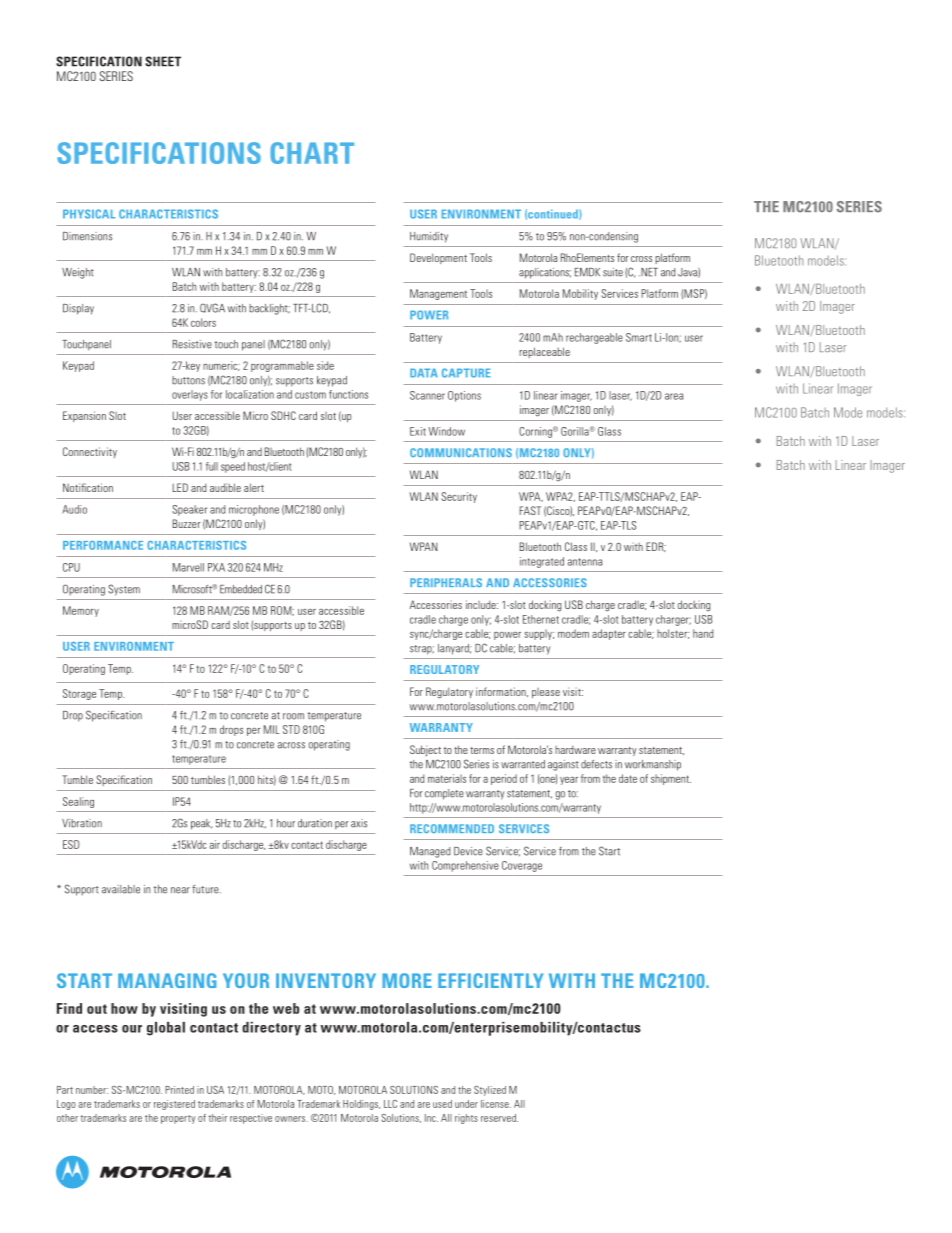  I want to click on Resistive, so click(192, 344).
